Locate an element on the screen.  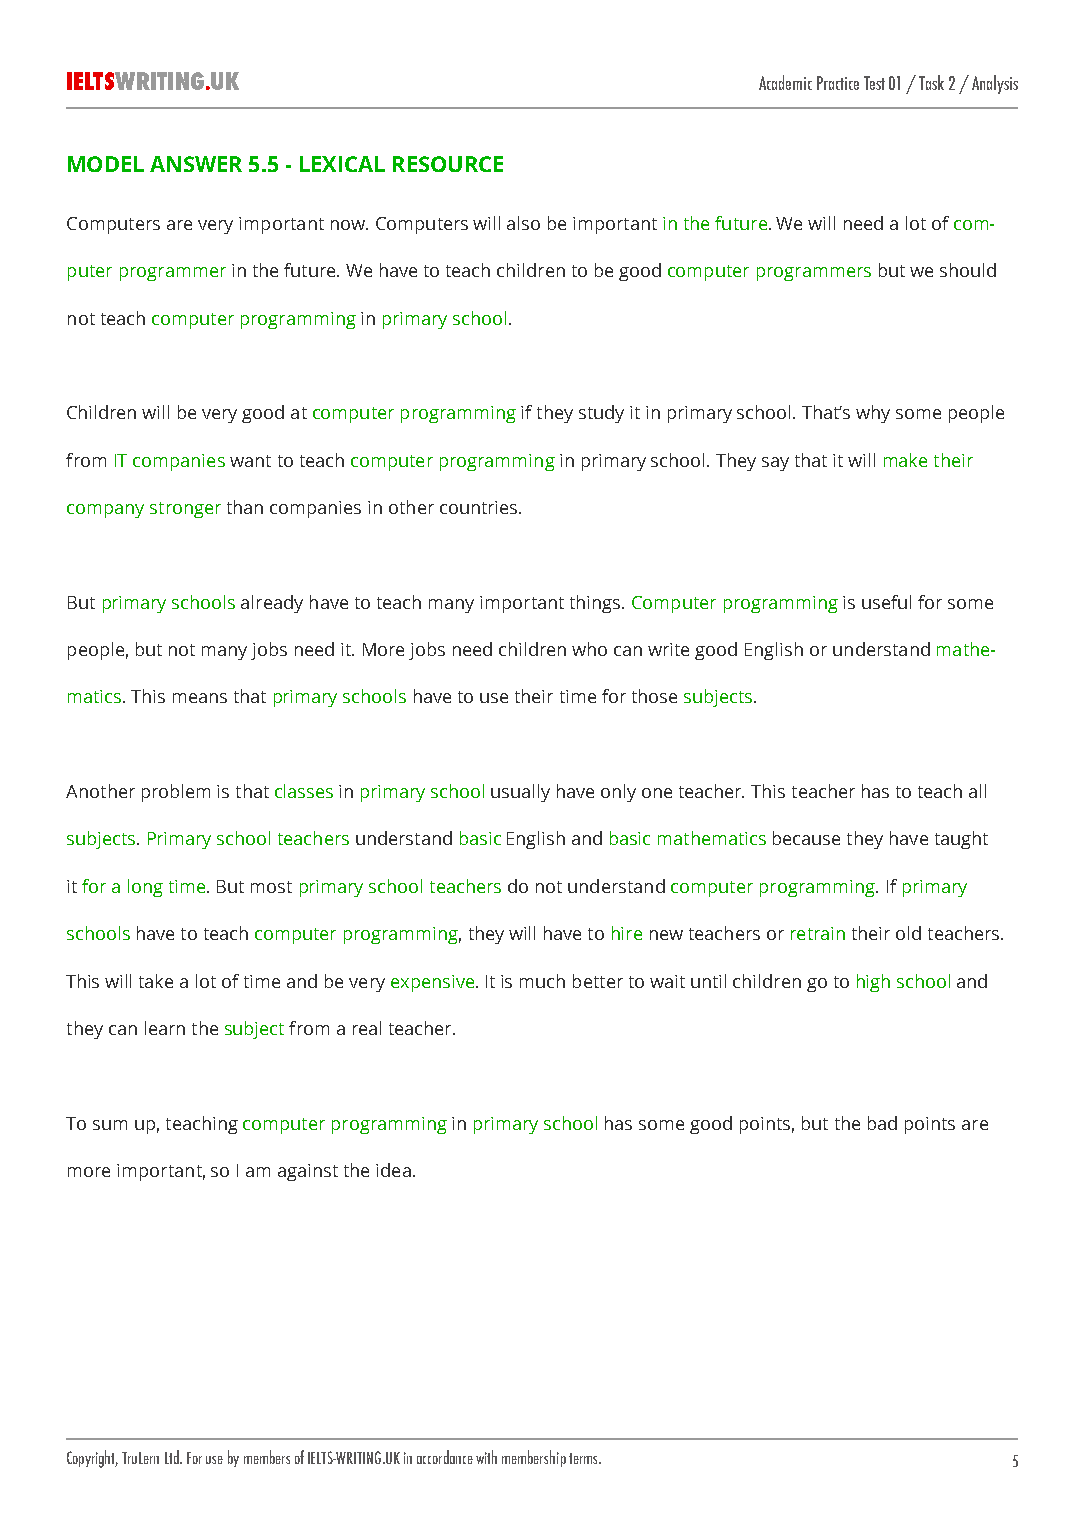
usually is located at coordinates (520, 793).
